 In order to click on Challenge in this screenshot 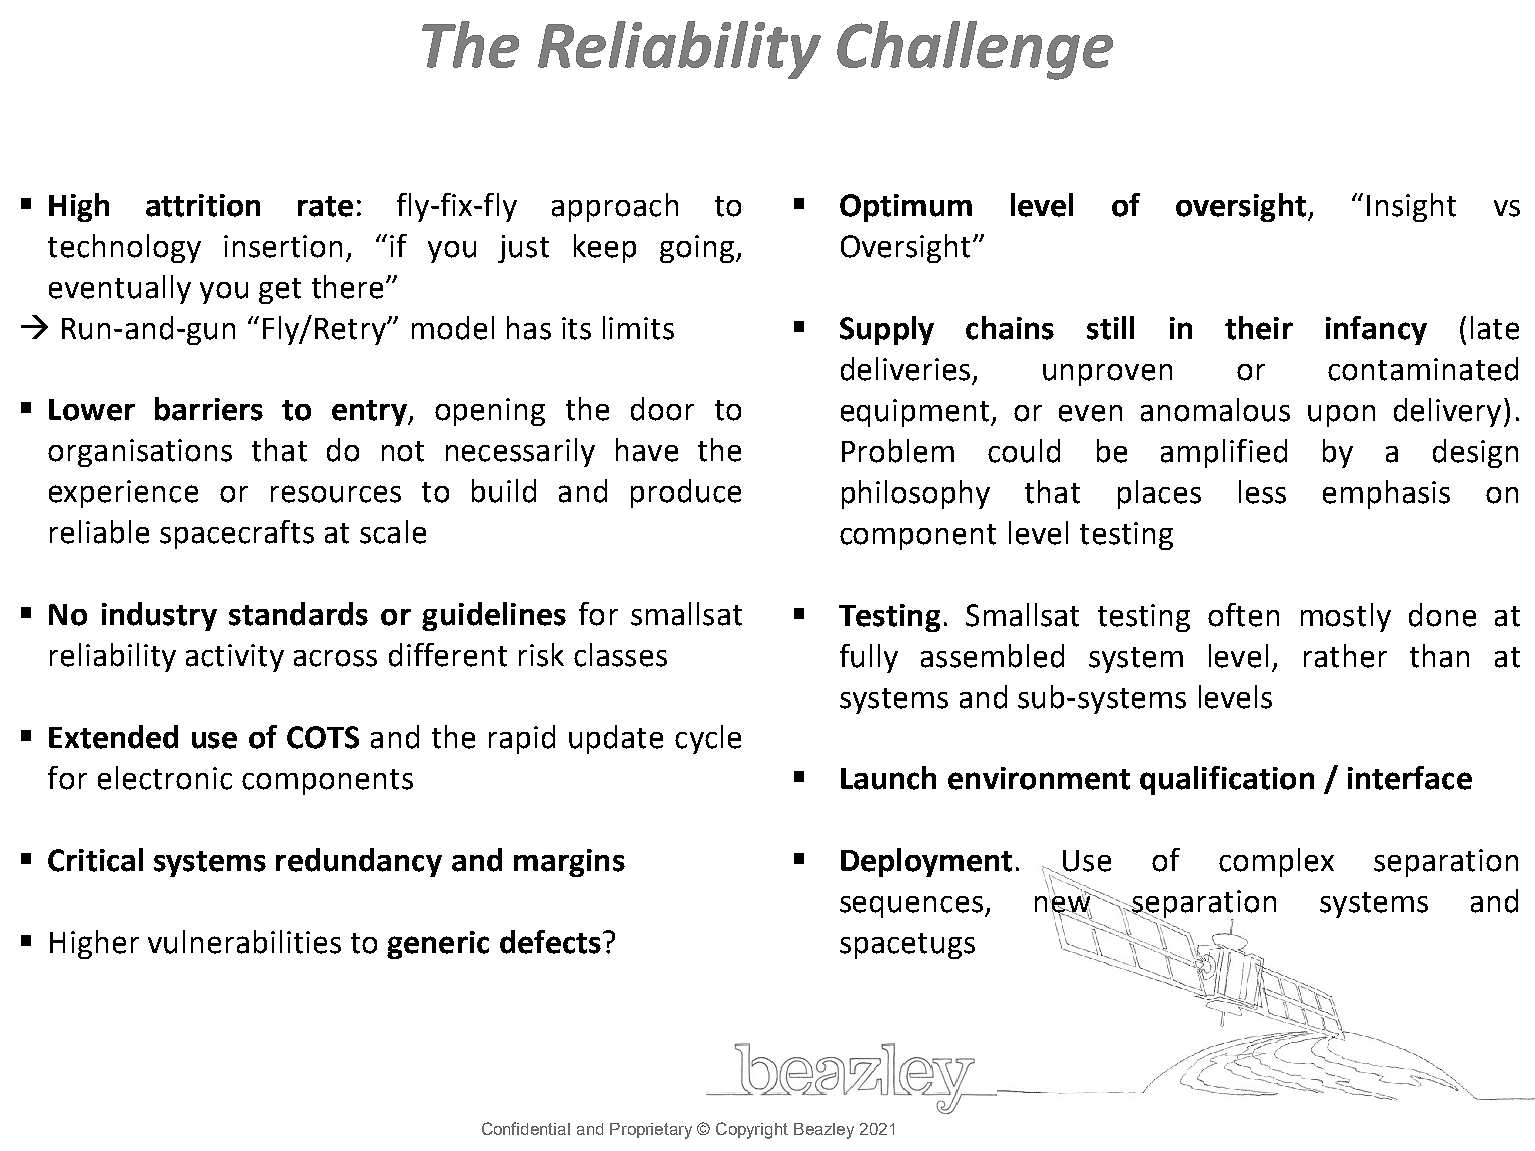, I will do `click(975, 50)`.
